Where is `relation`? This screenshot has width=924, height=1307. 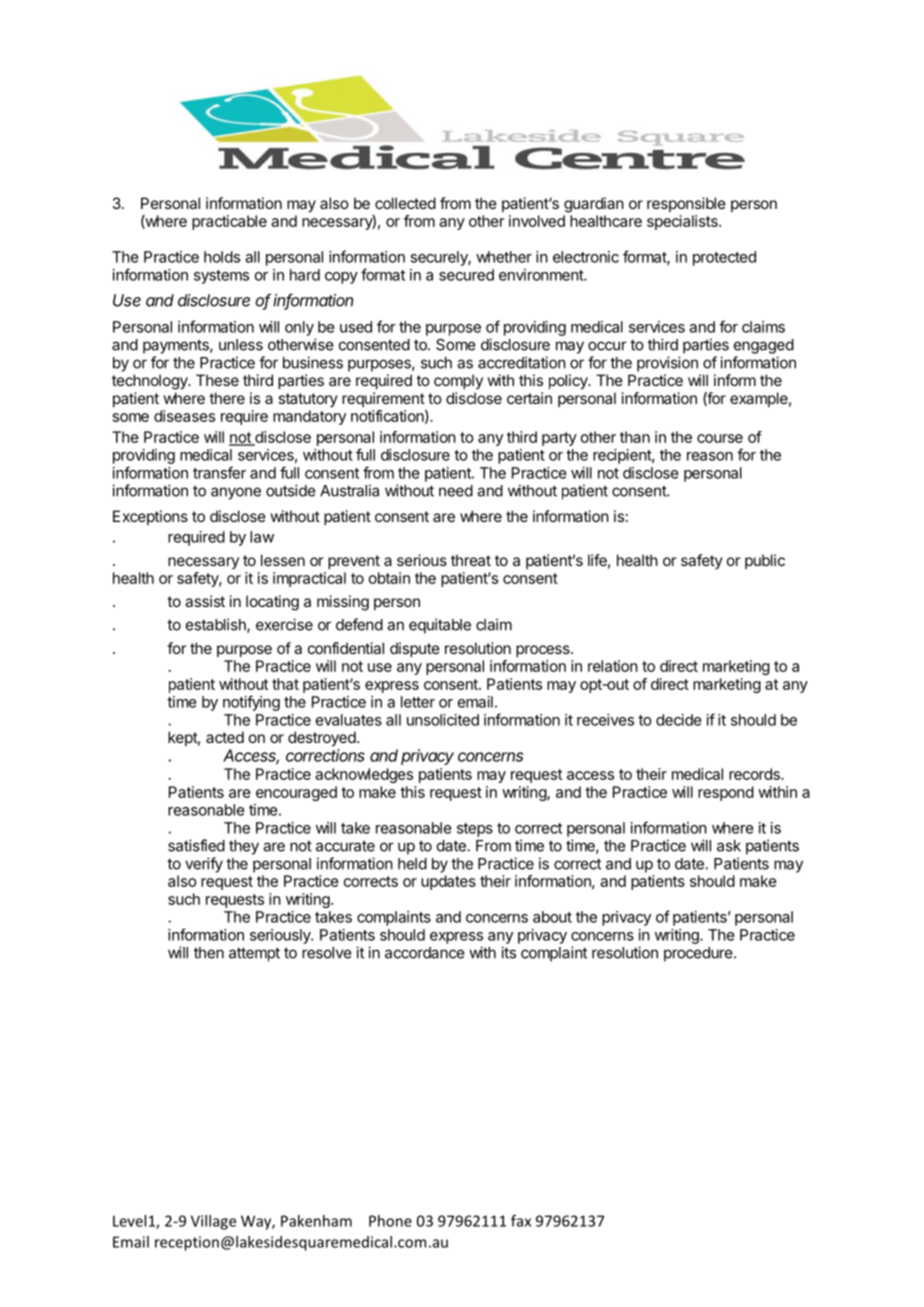
relation is located at coordinates (613, 666).
